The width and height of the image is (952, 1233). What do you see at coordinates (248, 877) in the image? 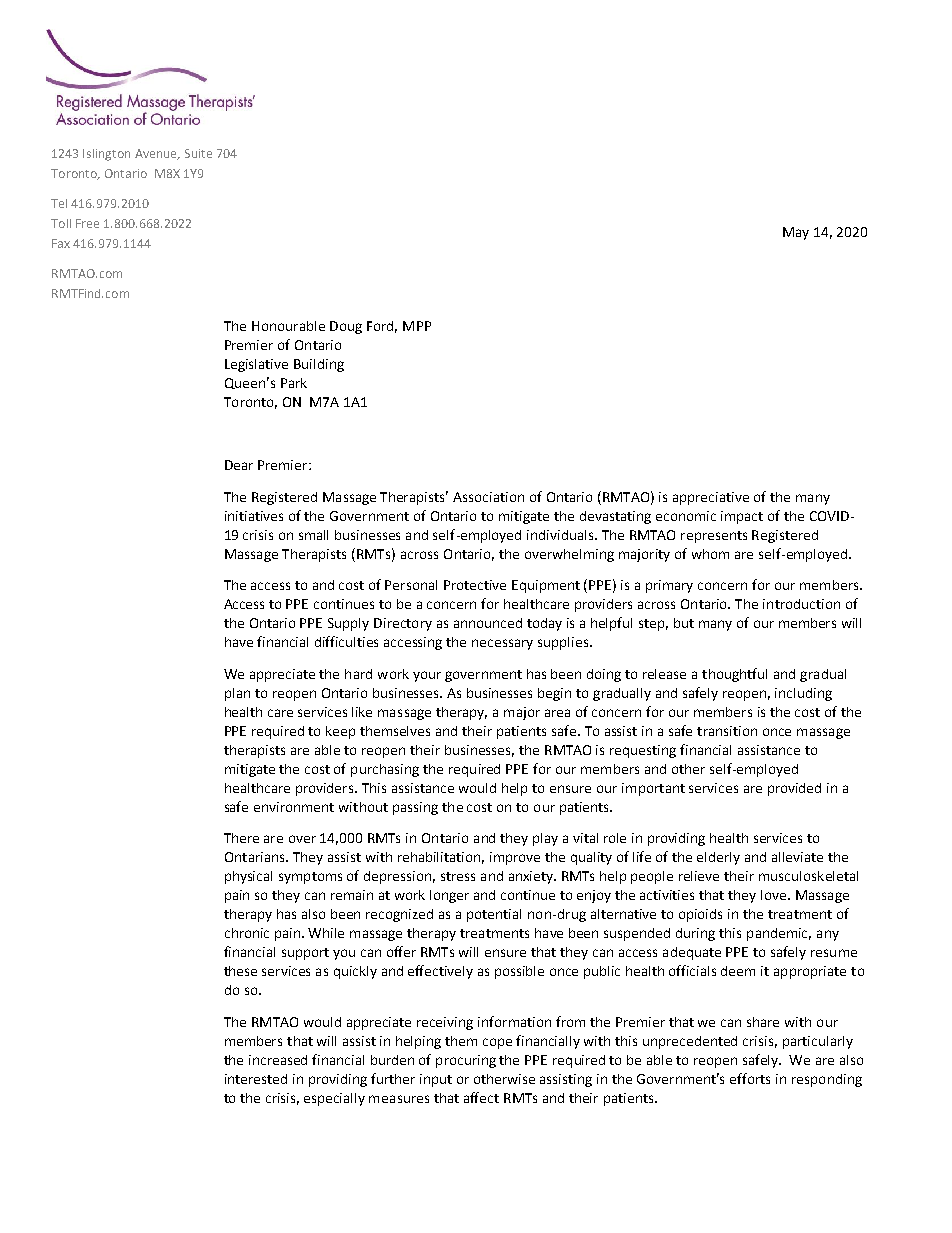
I see `physical` at bounding box center [248, 877].
